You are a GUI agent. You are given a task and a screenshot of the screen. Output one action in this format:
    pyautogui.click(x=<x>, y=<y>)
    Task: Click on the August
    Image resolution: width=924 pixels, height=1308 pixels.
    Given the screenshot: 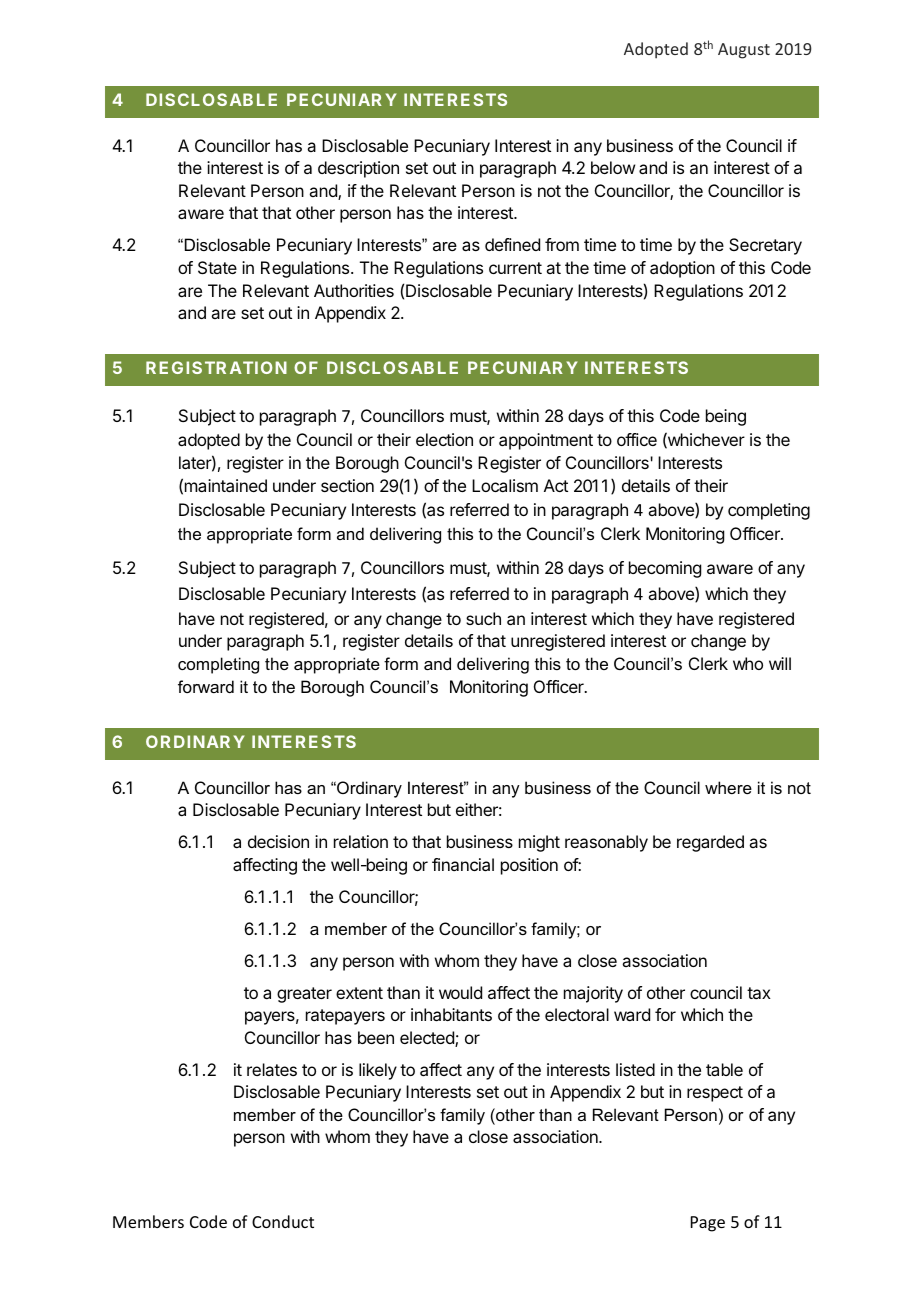 What is the action you would take?
    pyautogui.click(x=744, y=51)
